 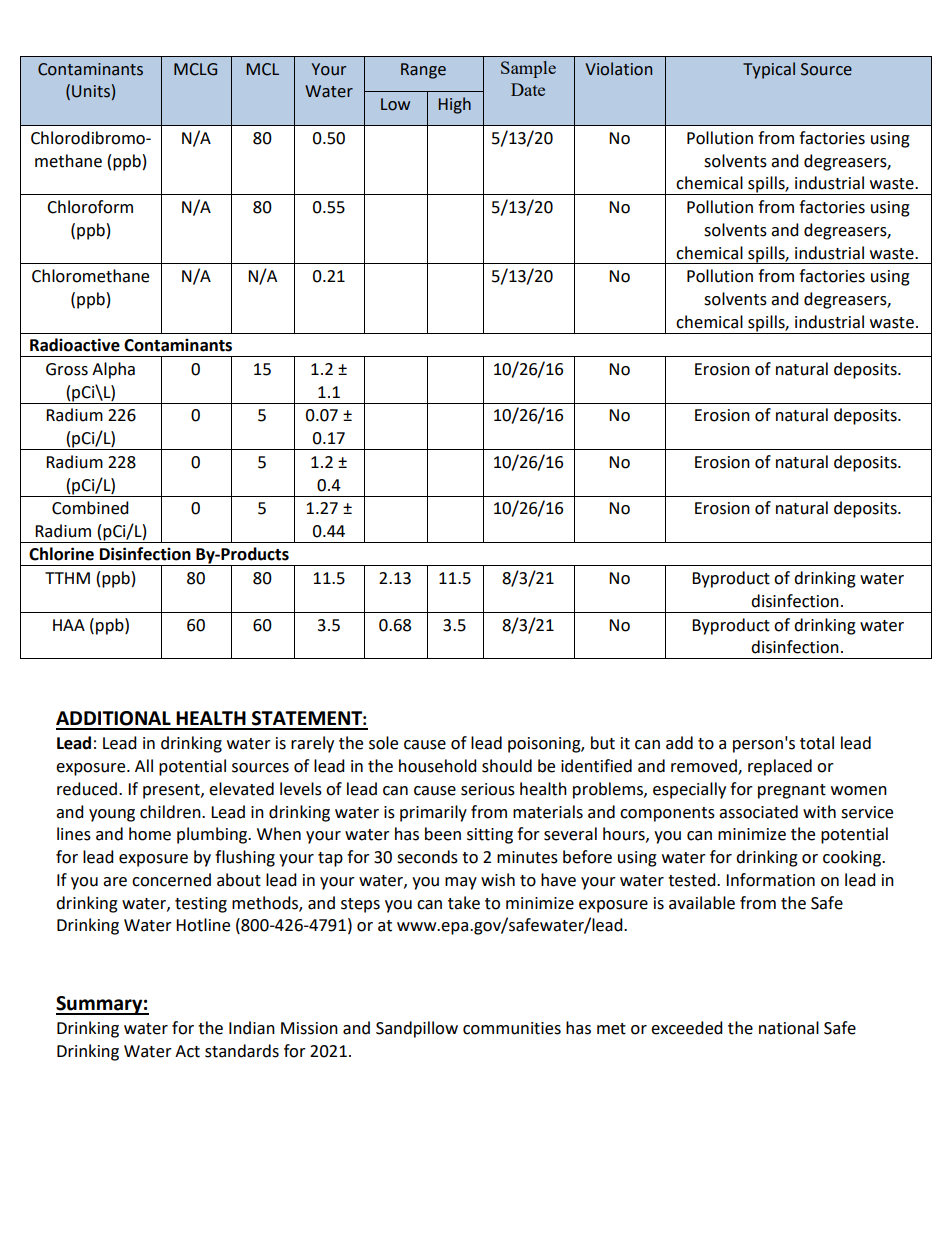 I want to click on Units, so click(x=91, y=91).
